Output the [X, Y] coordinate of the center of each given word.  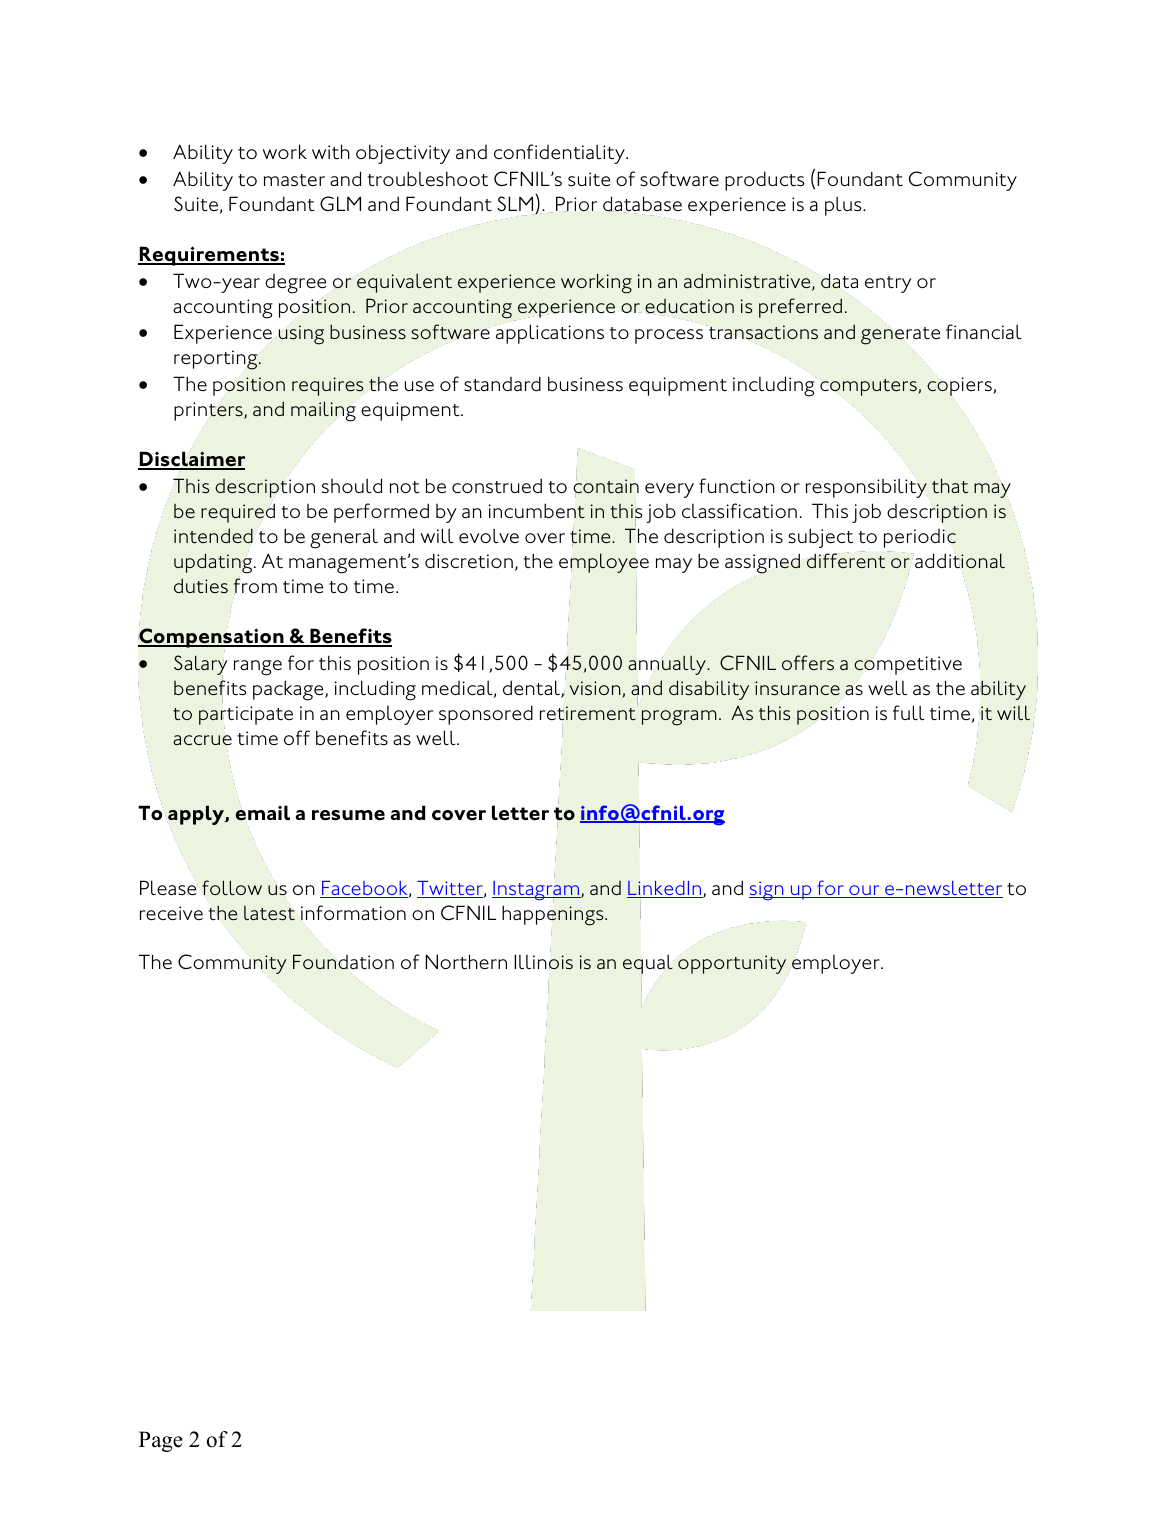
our [864, 891]
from [255, 586]
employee [604, 563]
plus [844, 206]
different [847, 560]
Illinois [543, 962]
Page [161, 1441]
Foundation [343, 962]
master [294, 180]
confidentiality [560, 154]
